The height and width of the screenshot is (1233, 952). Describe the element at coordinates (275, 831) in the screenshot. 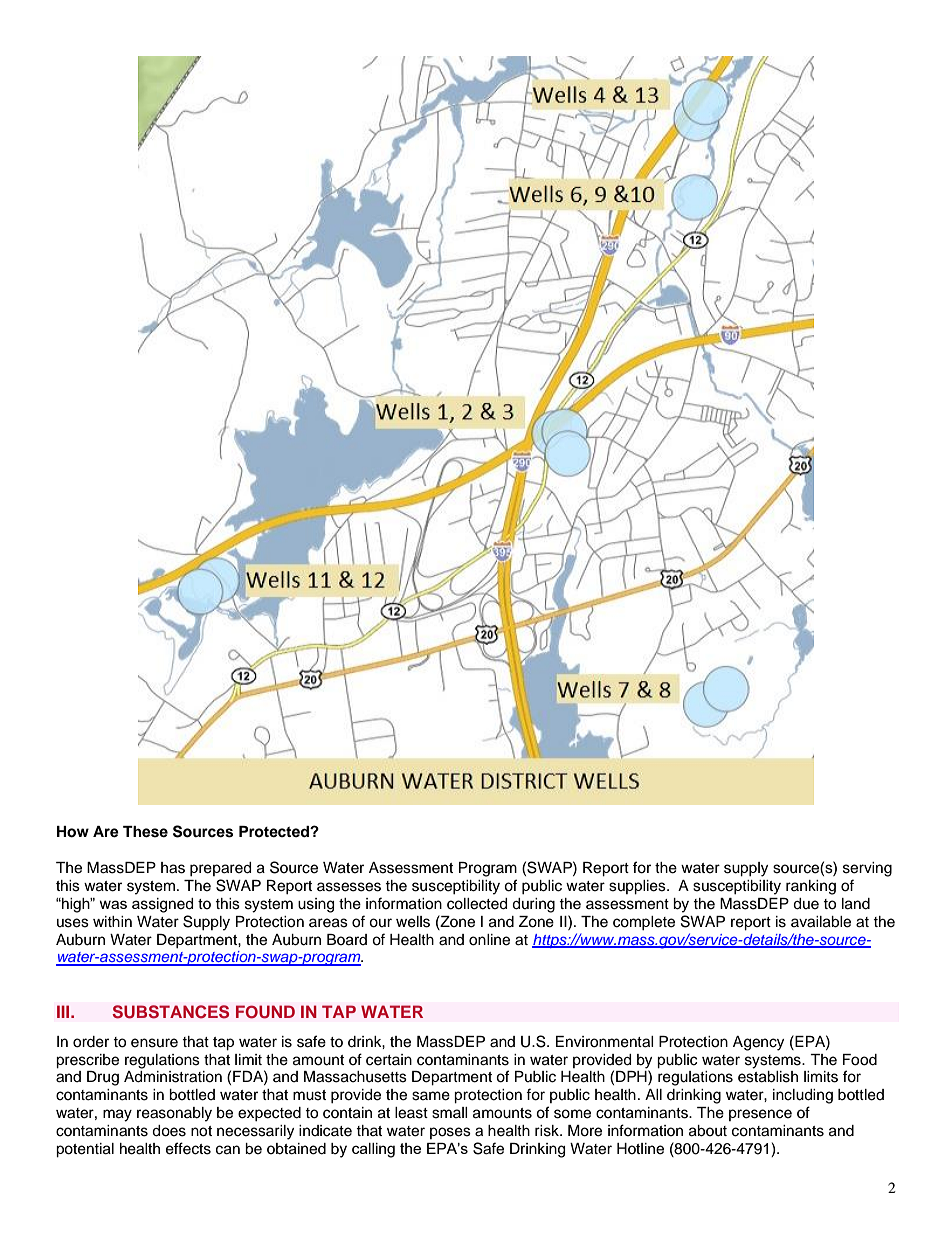

I see `Protected` at that location.
